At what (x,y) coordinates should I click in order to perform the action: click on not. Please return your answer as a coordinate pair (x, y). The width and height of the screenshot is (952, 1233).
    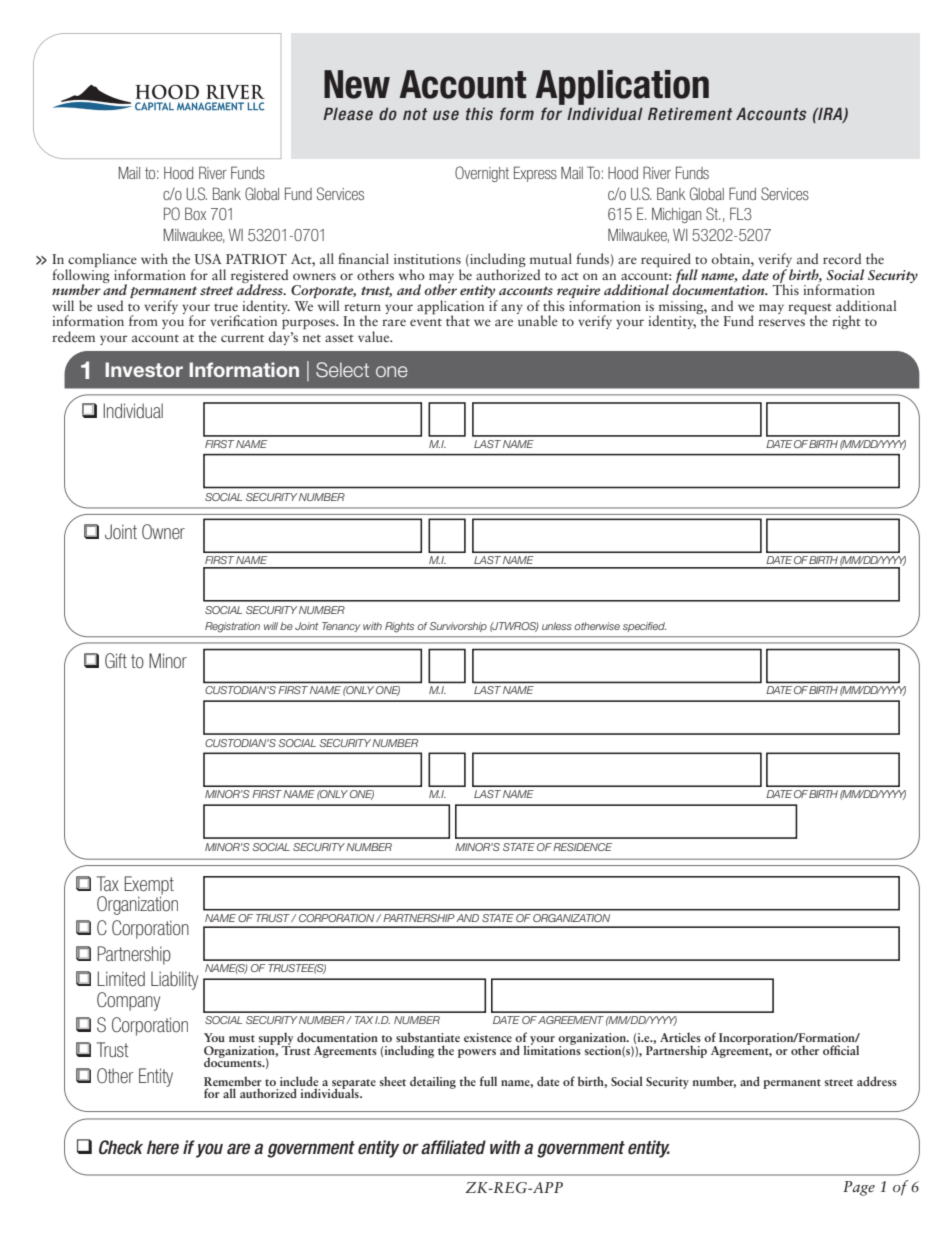
    Looking at the image, I should click on (415, 114).
